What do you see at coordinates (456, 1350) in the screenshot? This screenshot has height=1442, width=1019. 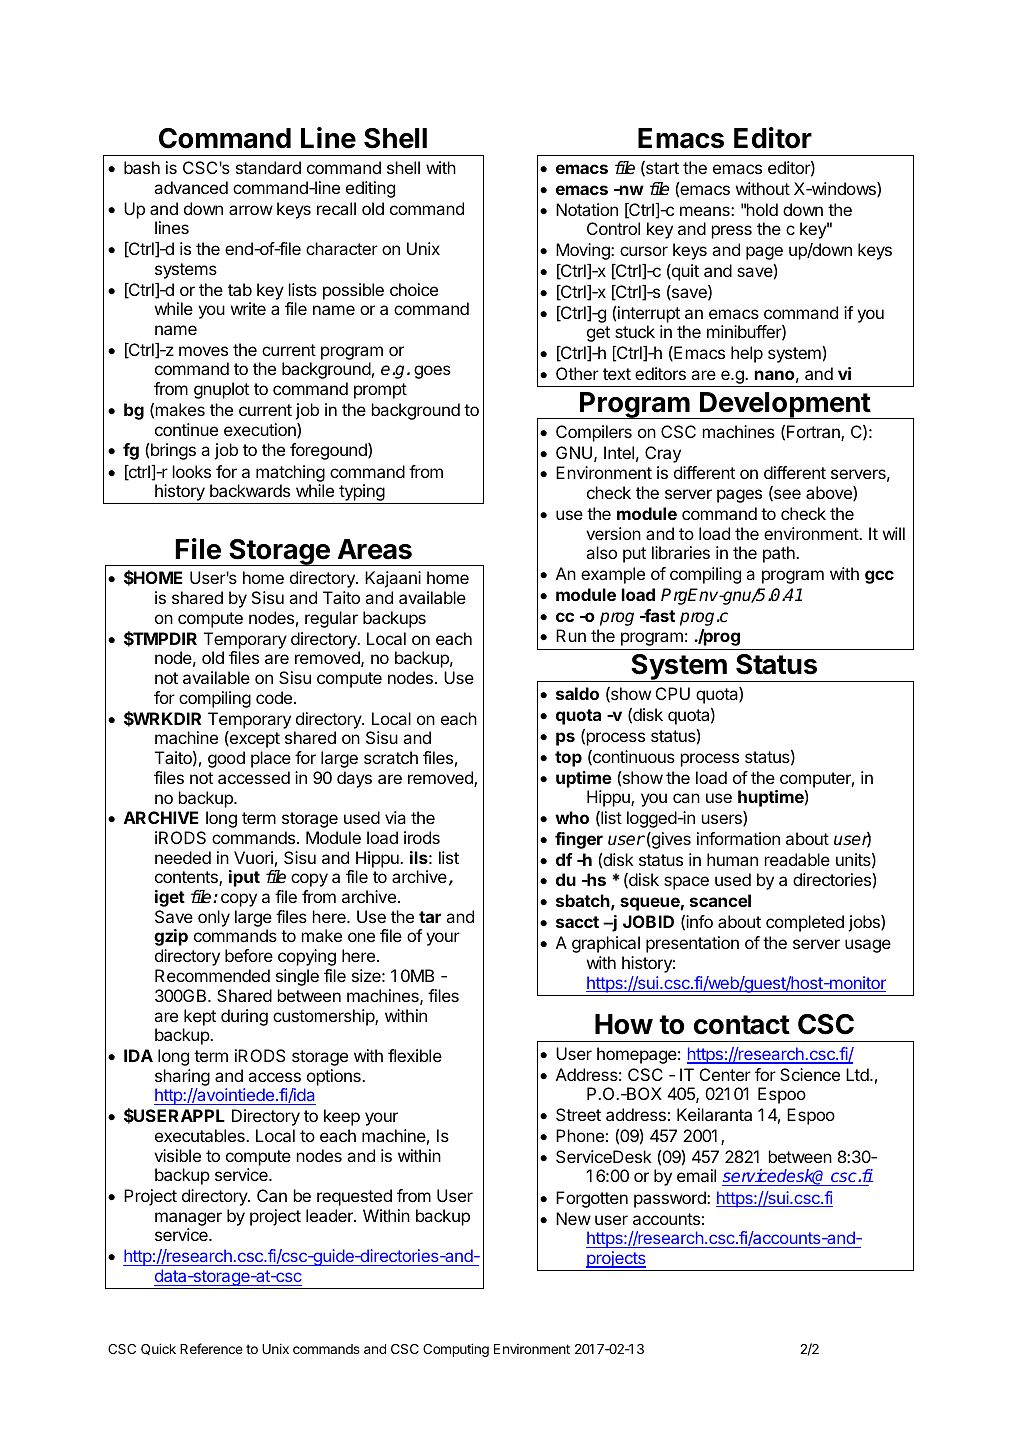 I see `Computing` at bounding box center [456, 1350].
